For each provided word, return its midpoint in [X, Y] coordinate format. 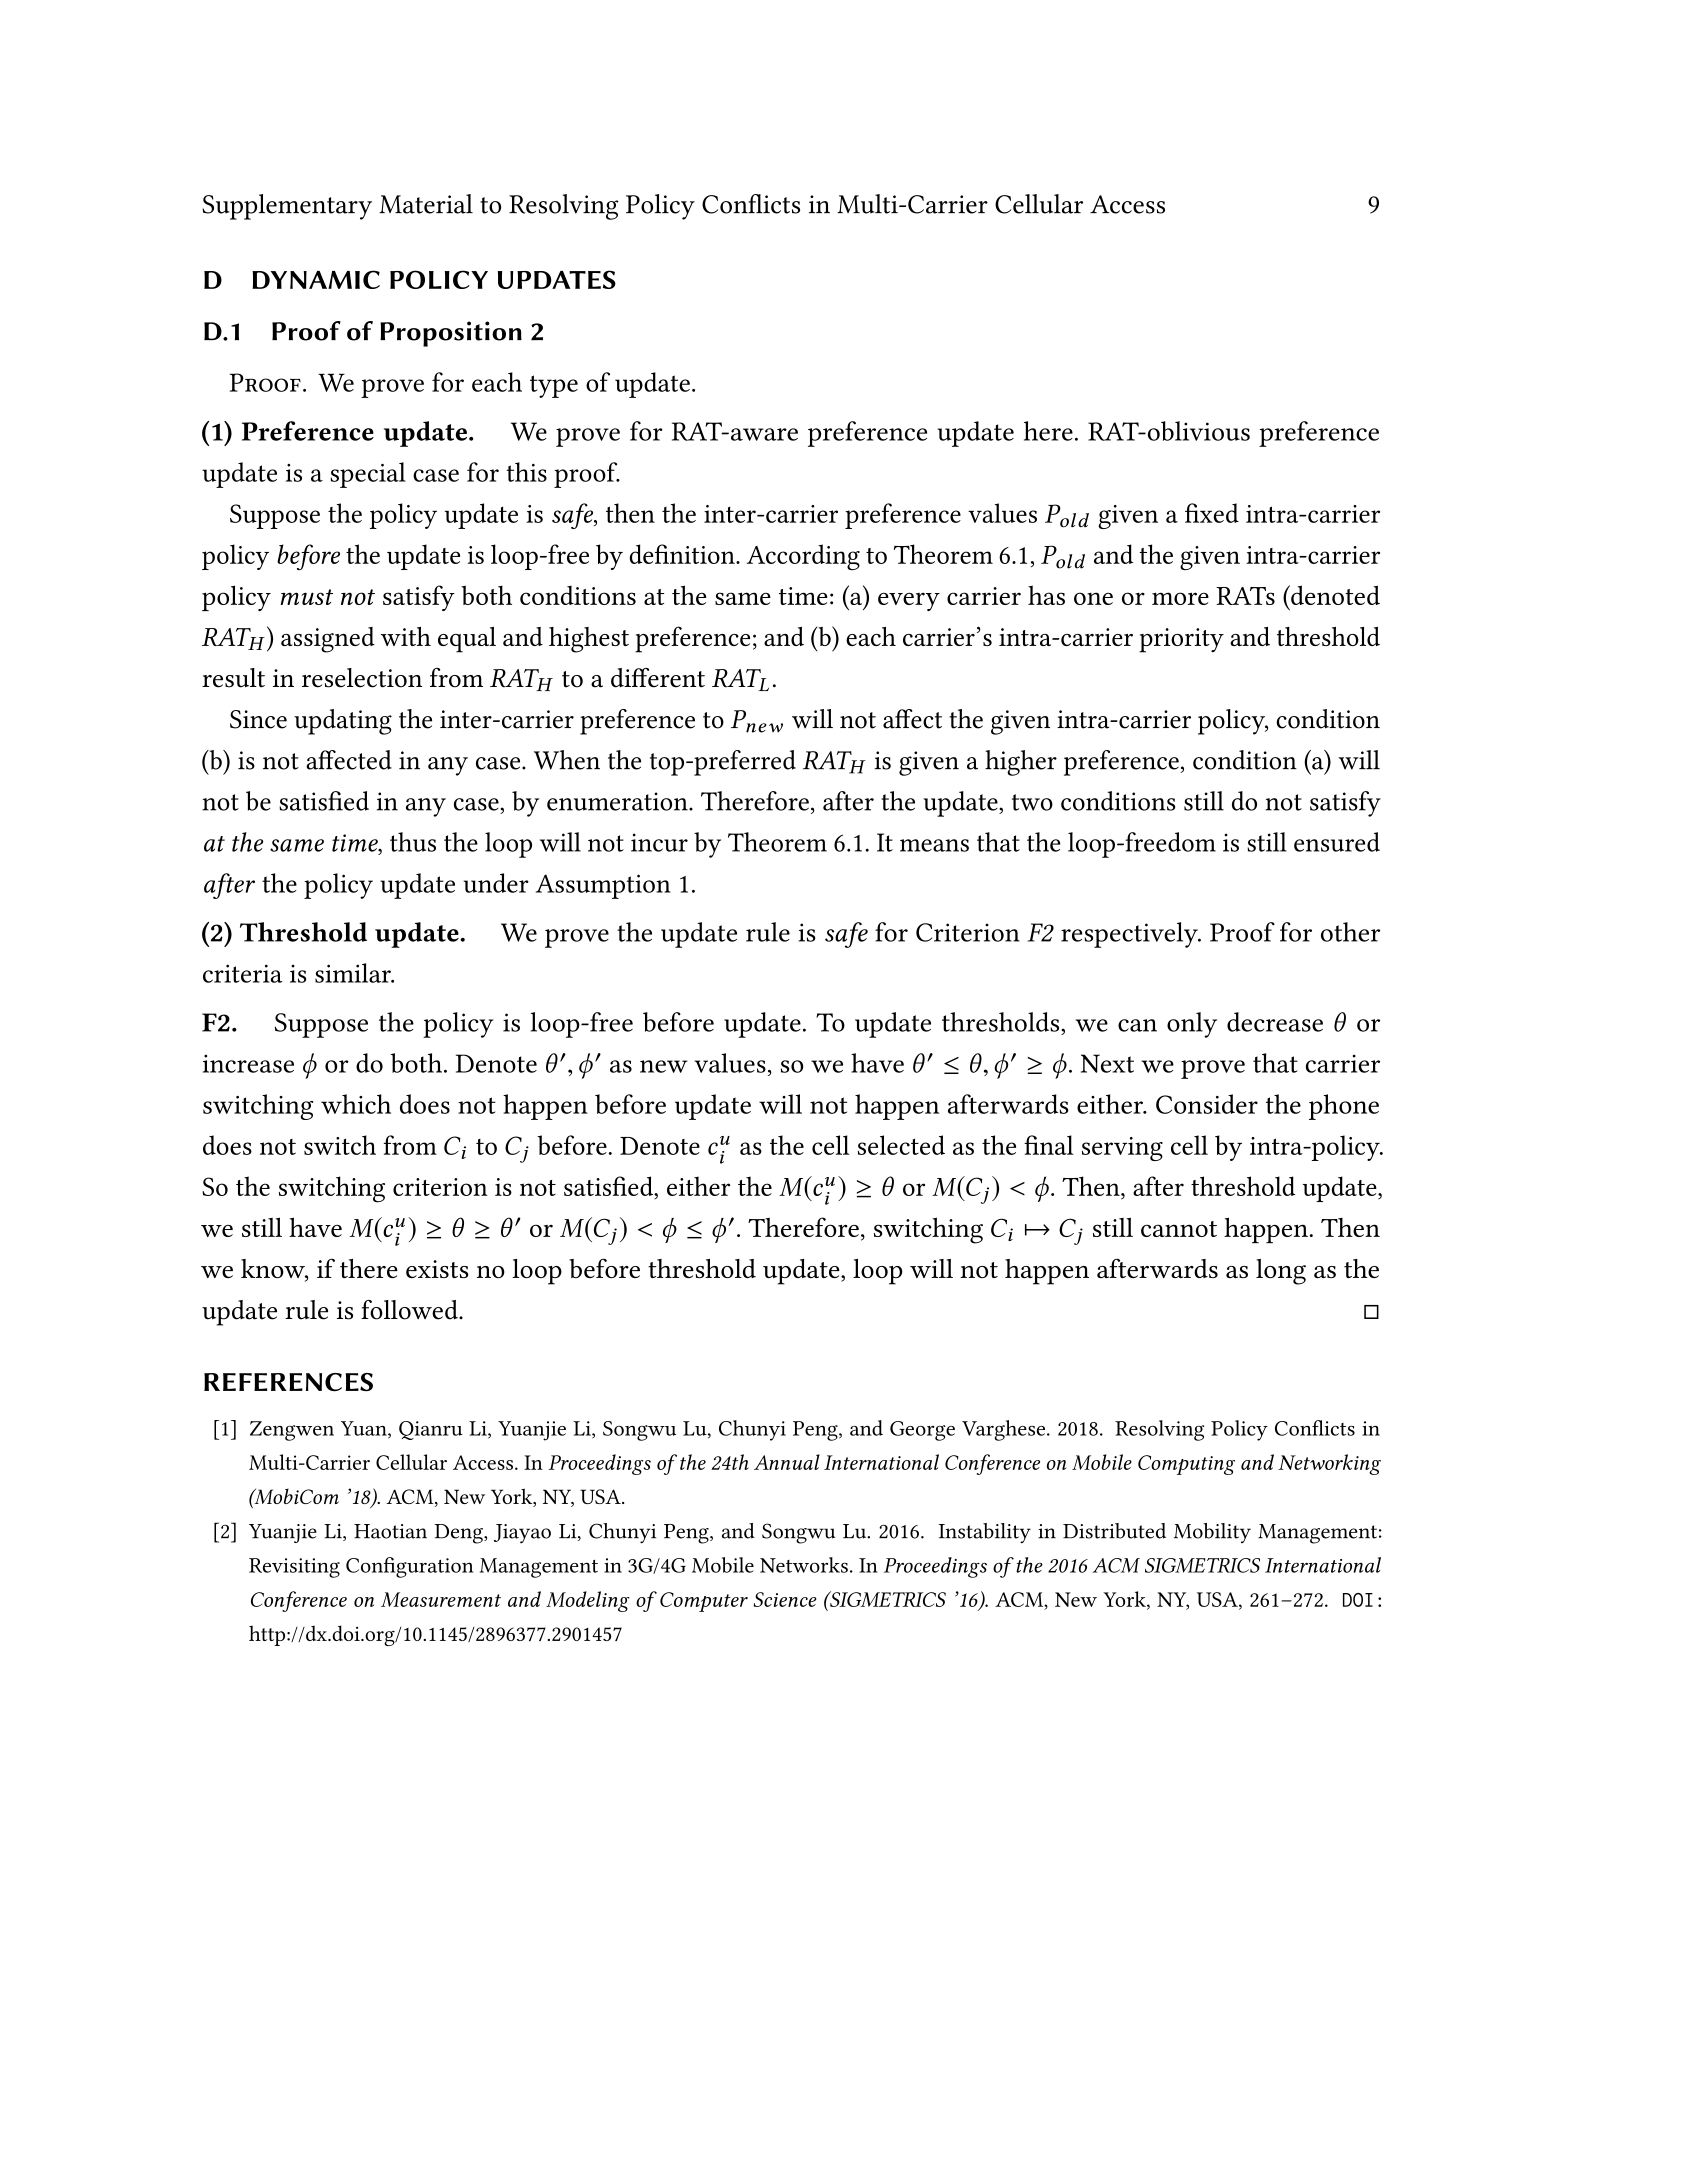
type [554, 386]
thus [413, 842]
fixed [1212, 513]
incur [659, 842]
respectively [1130, 935]
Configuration [410, 1567]
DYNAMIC [316, 279]
